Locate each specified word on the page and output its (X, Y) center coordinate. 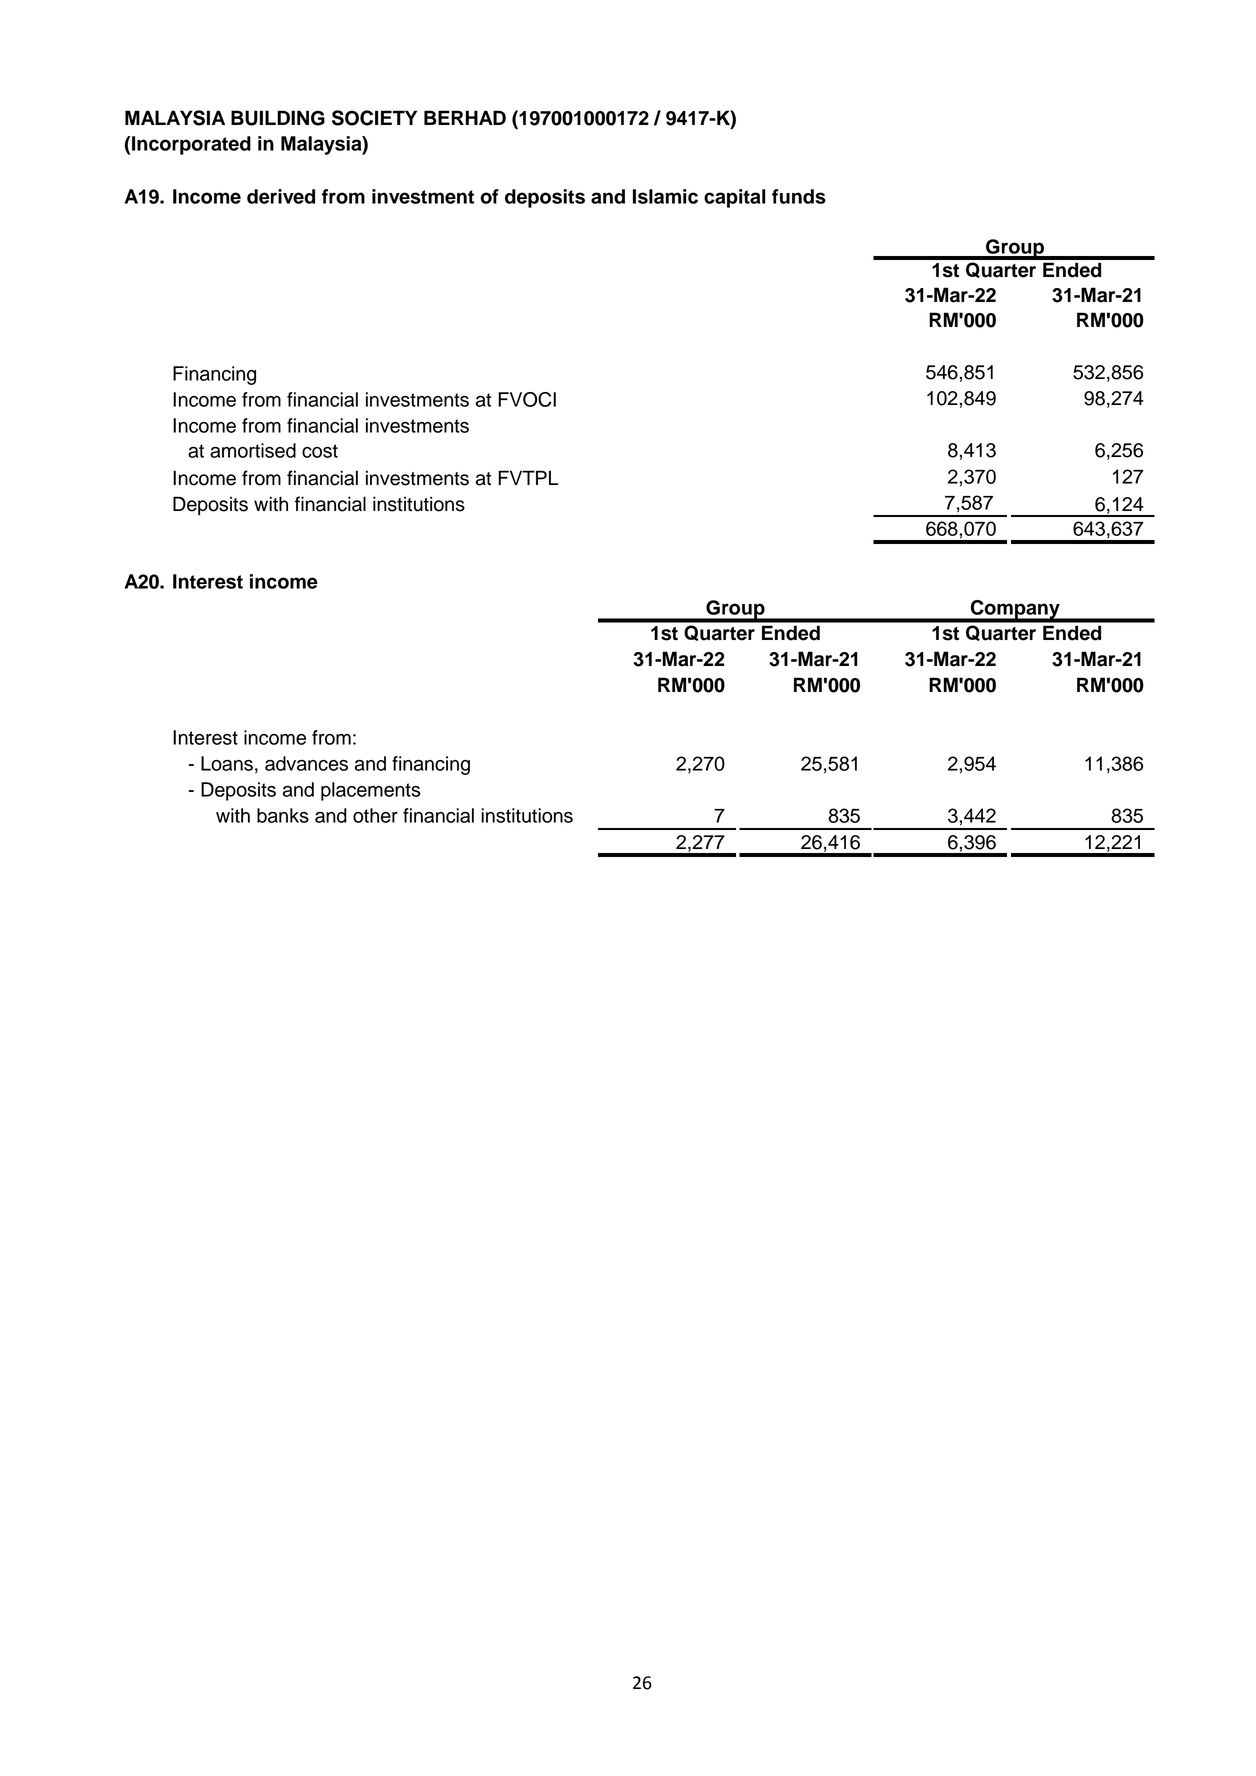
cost (320, 451)
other (375, 815)
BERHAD (465, 117)
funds (799, 196)
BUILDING (278, 118)
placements (371, 791)
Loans (227, 763)
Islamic (665, 196)
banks (283, 815)
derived (281, 196)
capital (735, 198)
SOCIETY (374, 118)
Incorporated (191, 145)
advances (306, 763)
